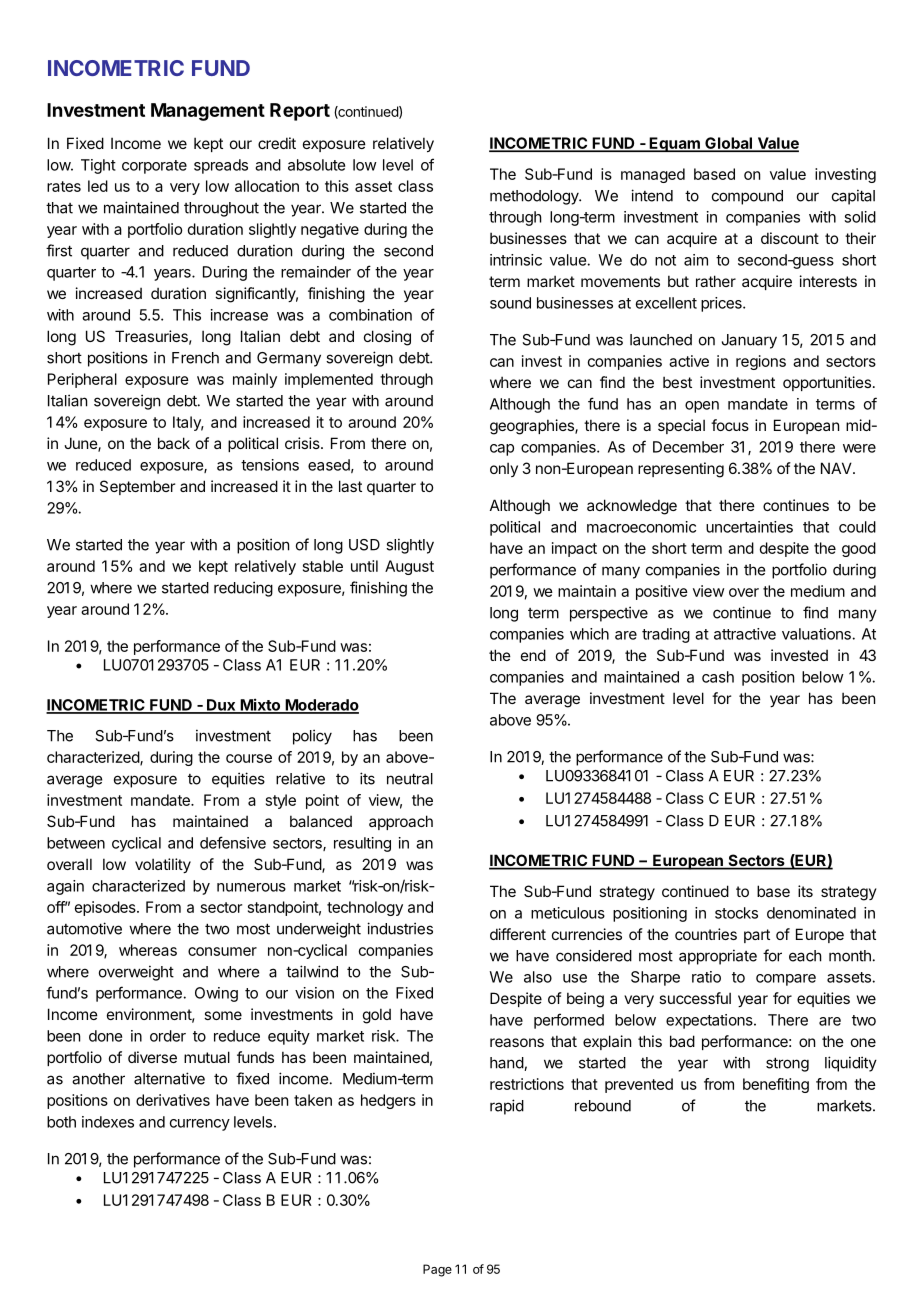 Image resolution: width=924 pixels, height=1308 pixels. Describe the element at coordinates (163, 865) in the image. I see `volatility` at that location.
